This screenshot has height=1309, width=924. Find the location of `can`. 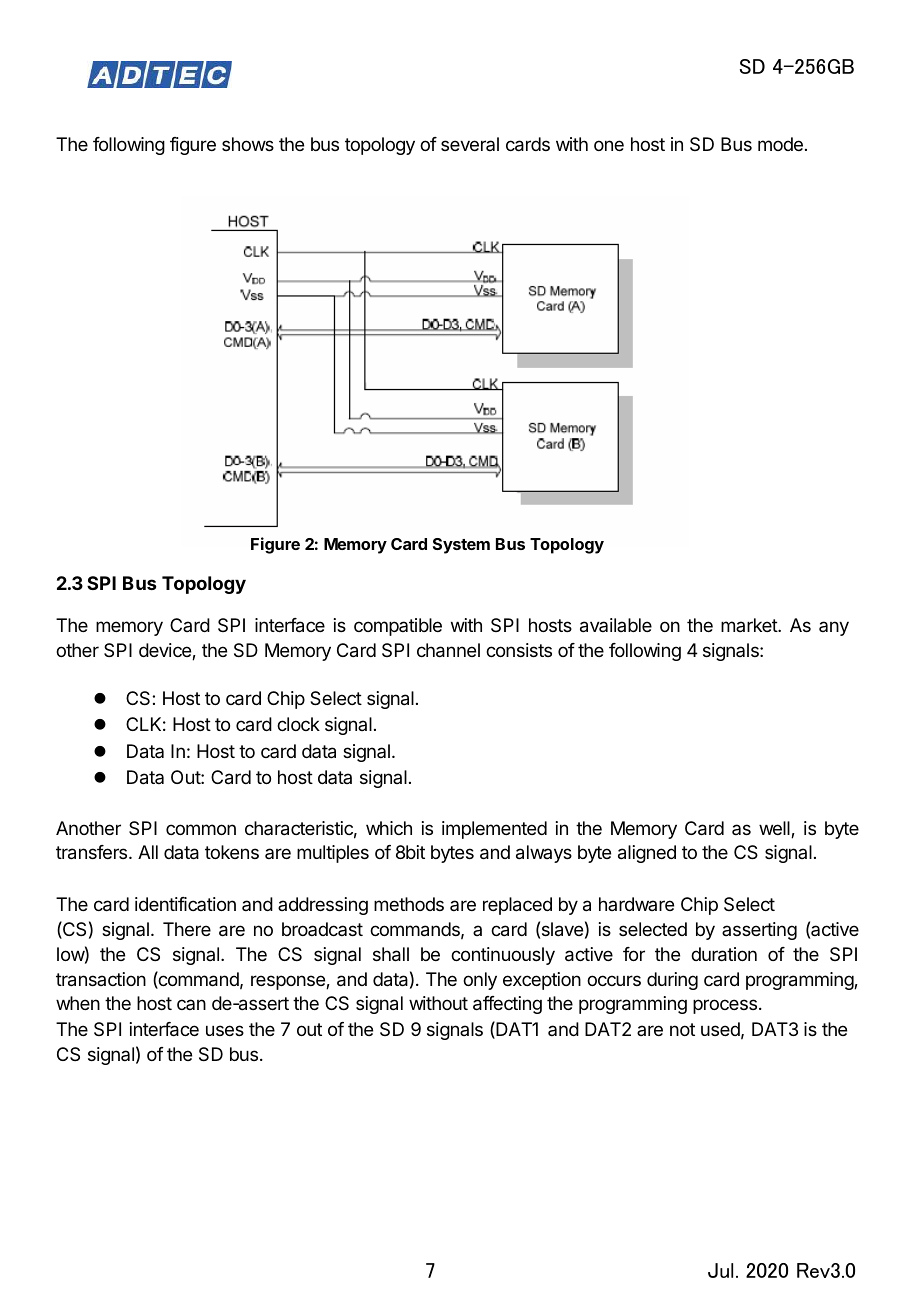

can is located at coordinates (191, 1004).
